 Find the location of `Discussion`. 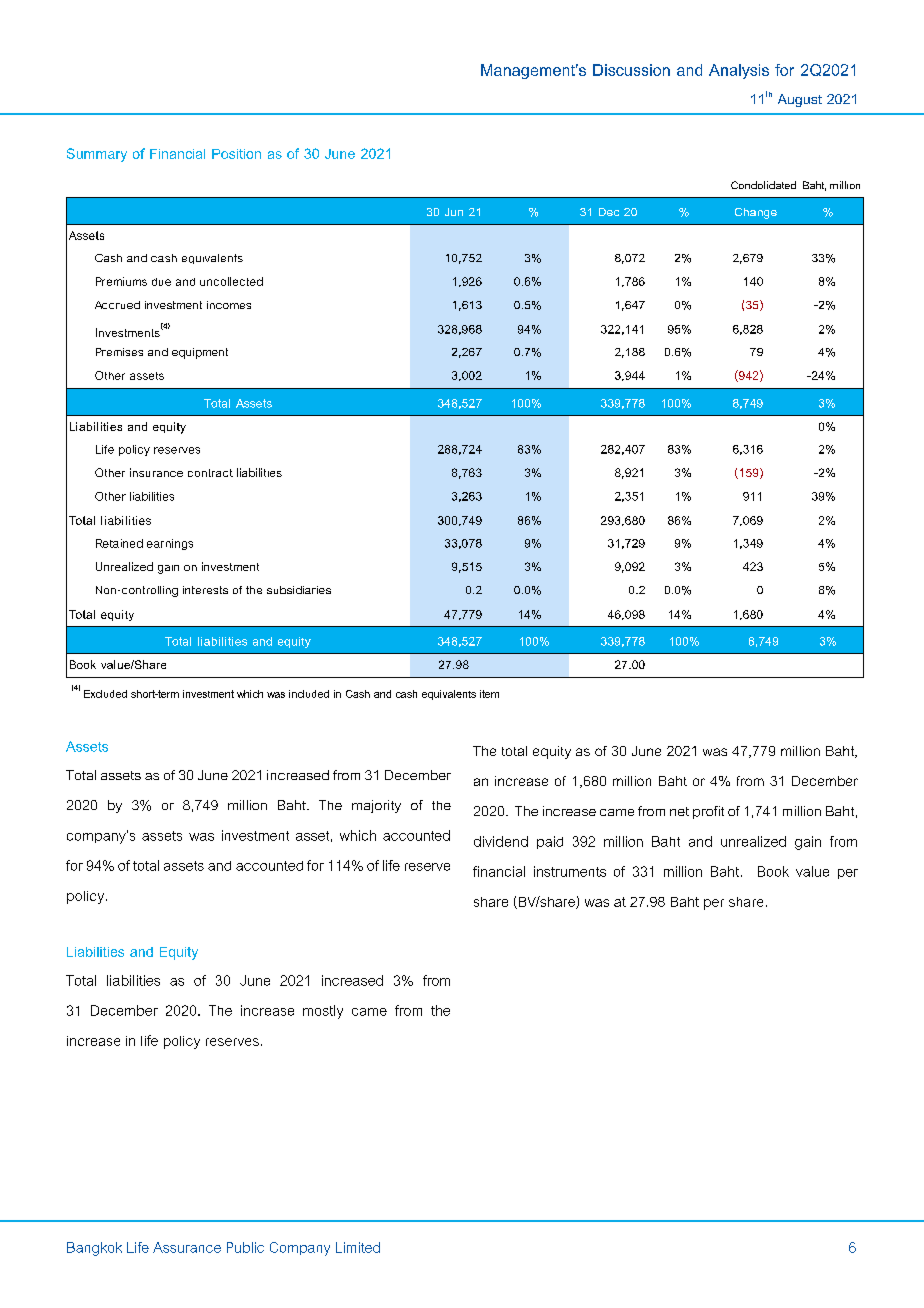

Discussion is located at coordinates (631, 70).
